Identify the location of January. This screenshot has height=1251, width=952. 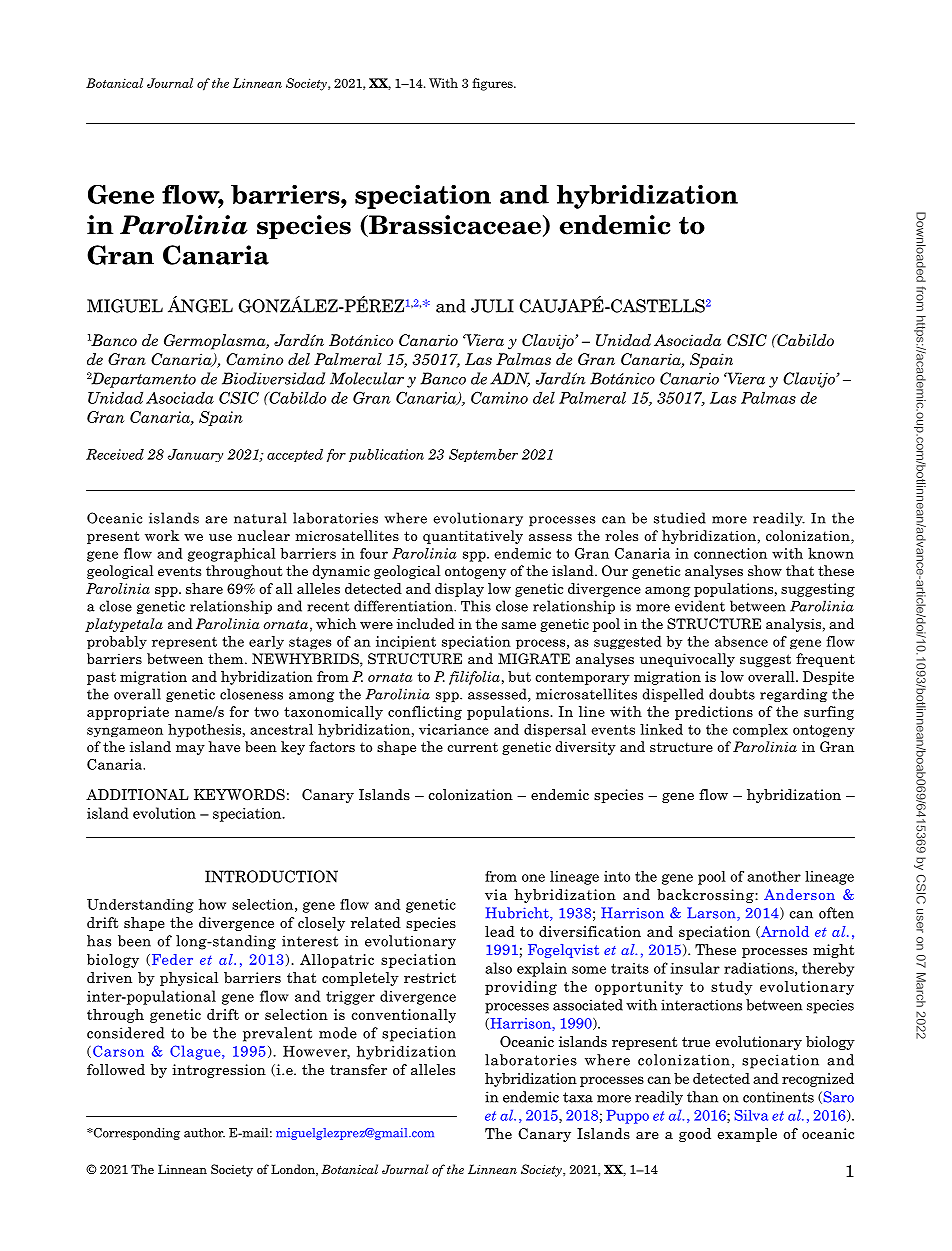
(195, 455).
